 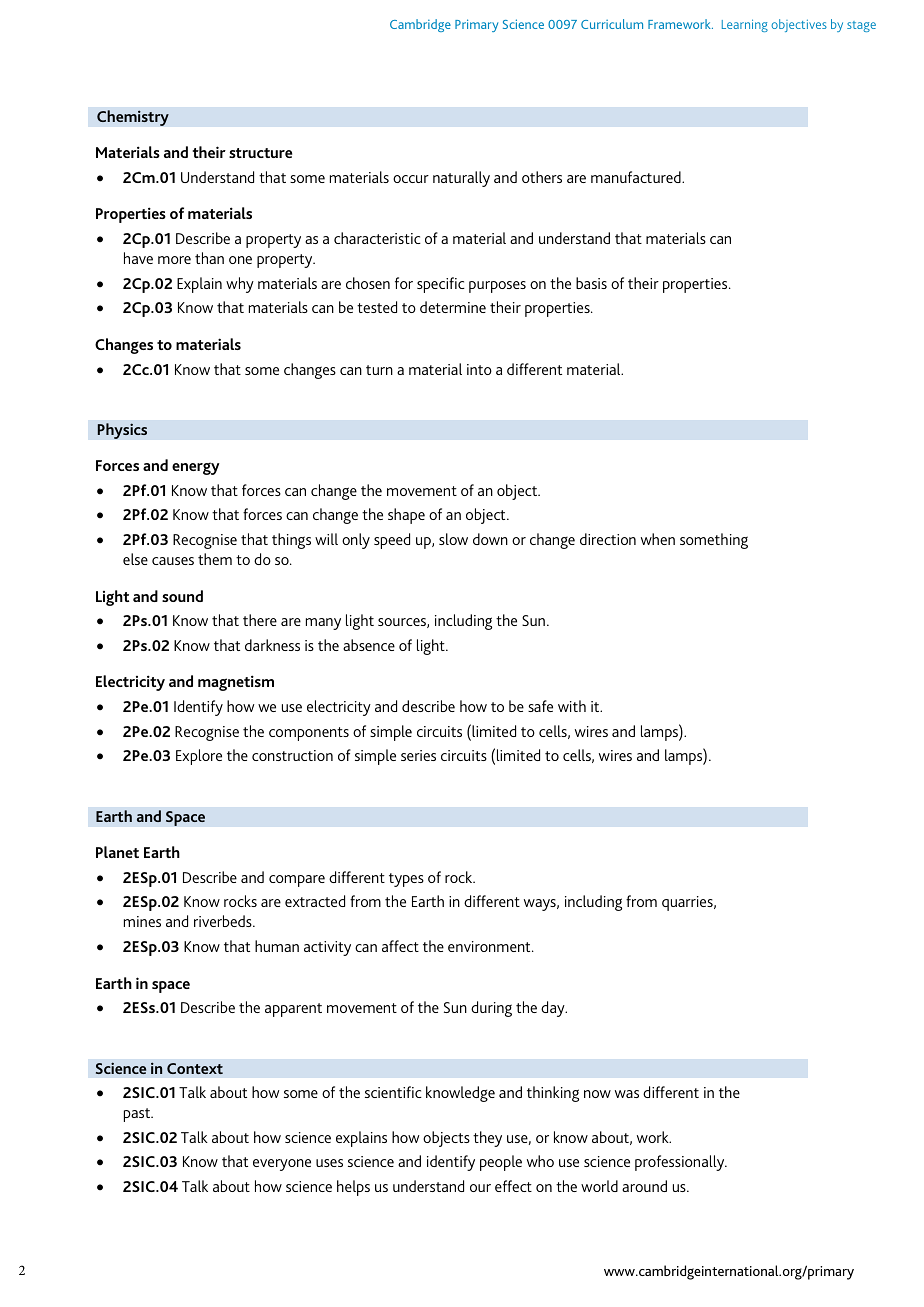 I want to click on Chemistry, so click(x=133, y=118).
